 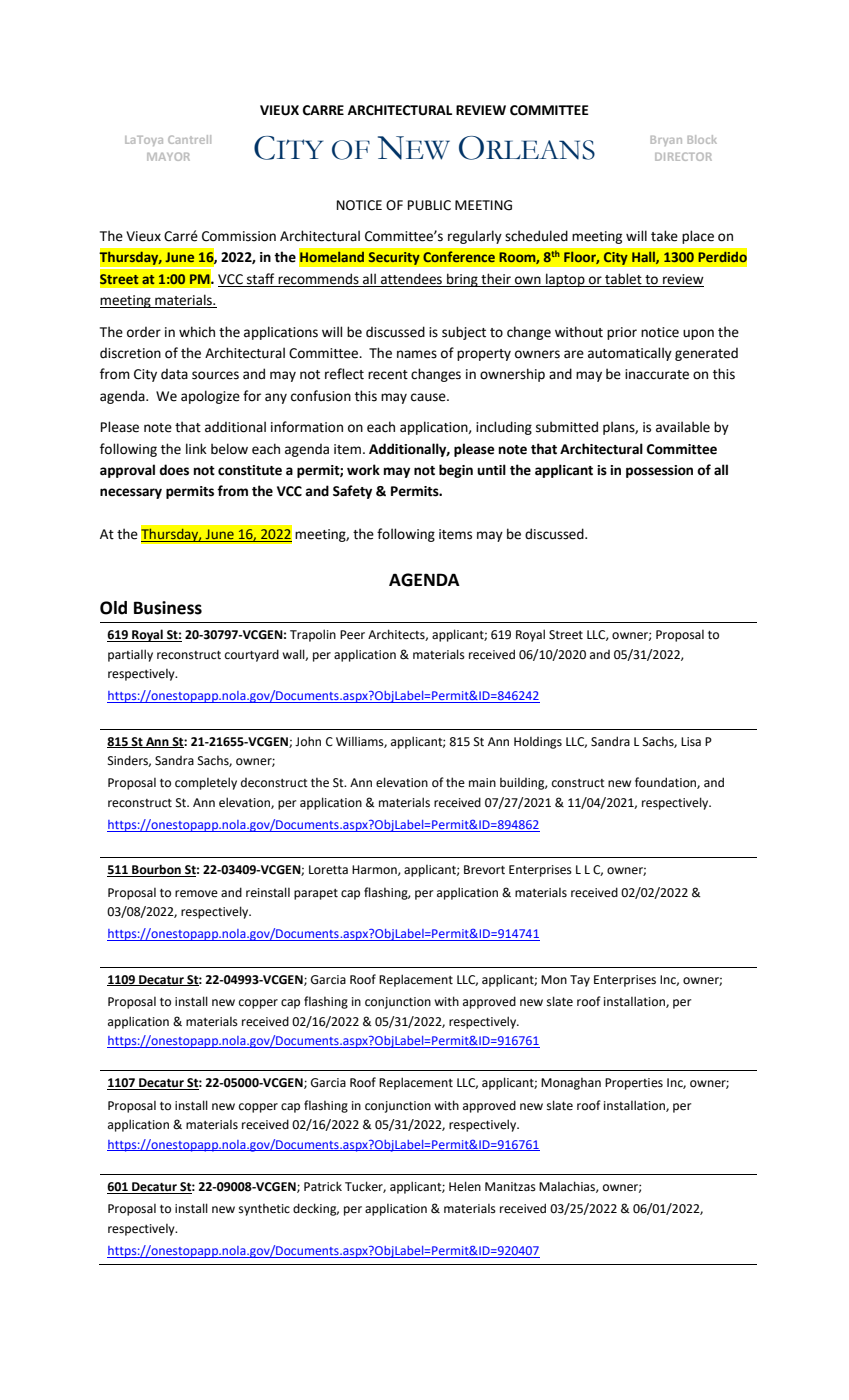 What do you see at coordinates (691, 741) in the page?
I see `Lisa` at bounding box center [691, 741].
